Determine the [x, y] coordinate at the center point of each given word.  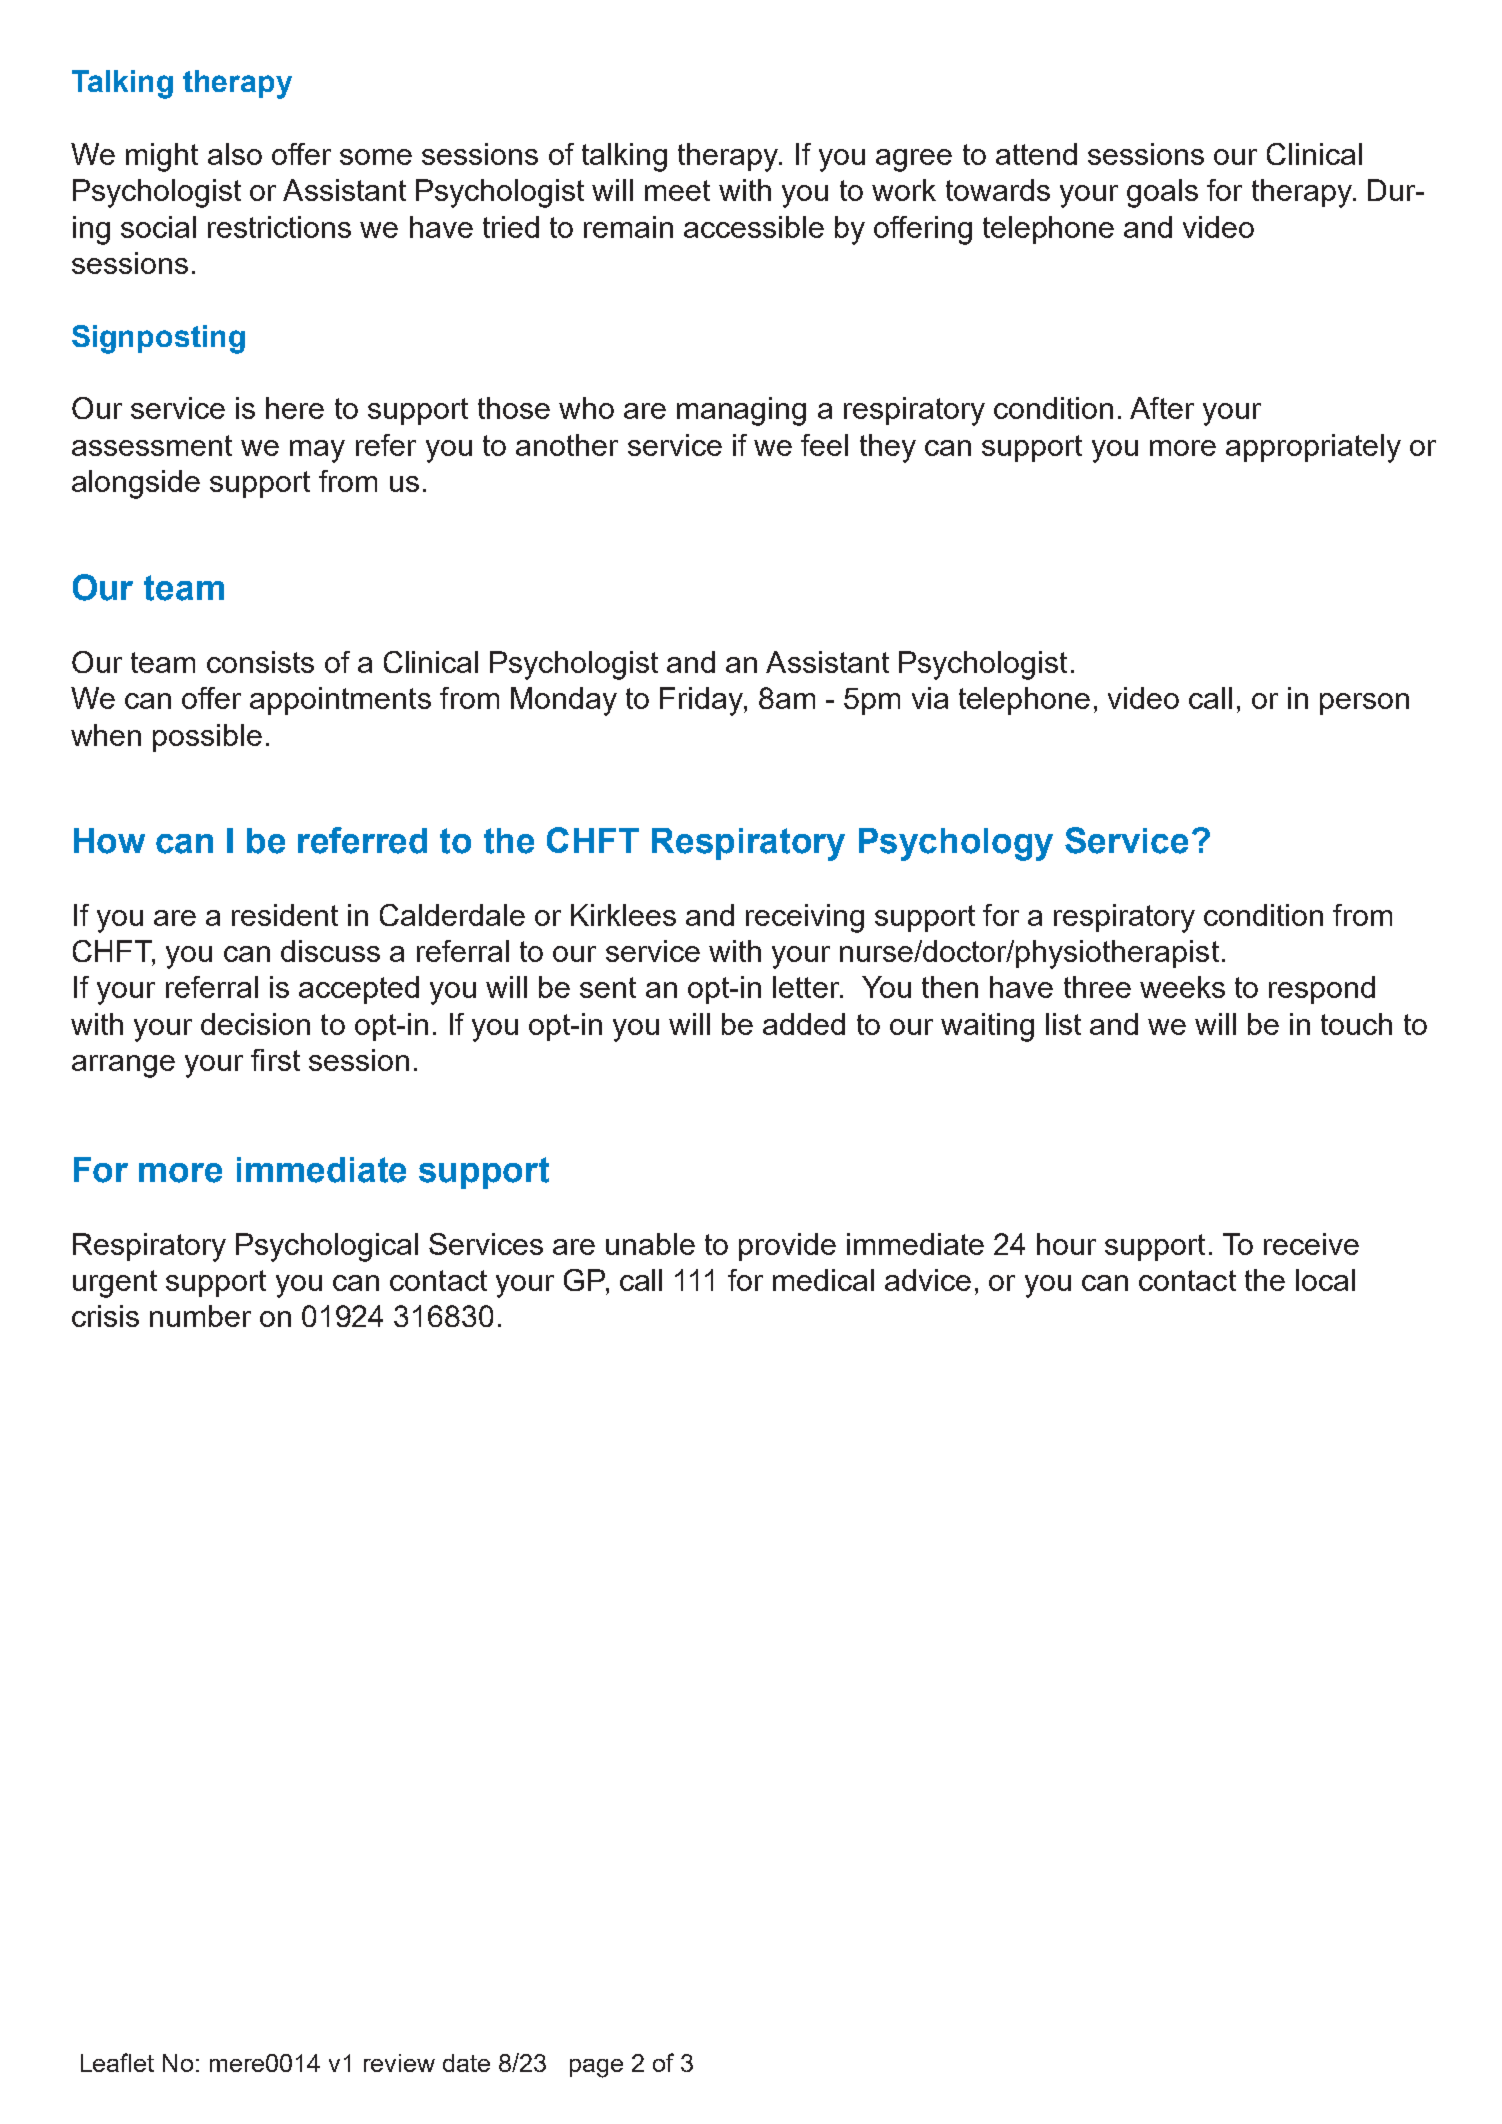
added [804, 1024]
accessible [754, 227]
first [275, 1060]
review [399, 2063]
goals [1162, 193]
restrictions [279, 227]
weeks [1182, 987]
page [596, 2068]
